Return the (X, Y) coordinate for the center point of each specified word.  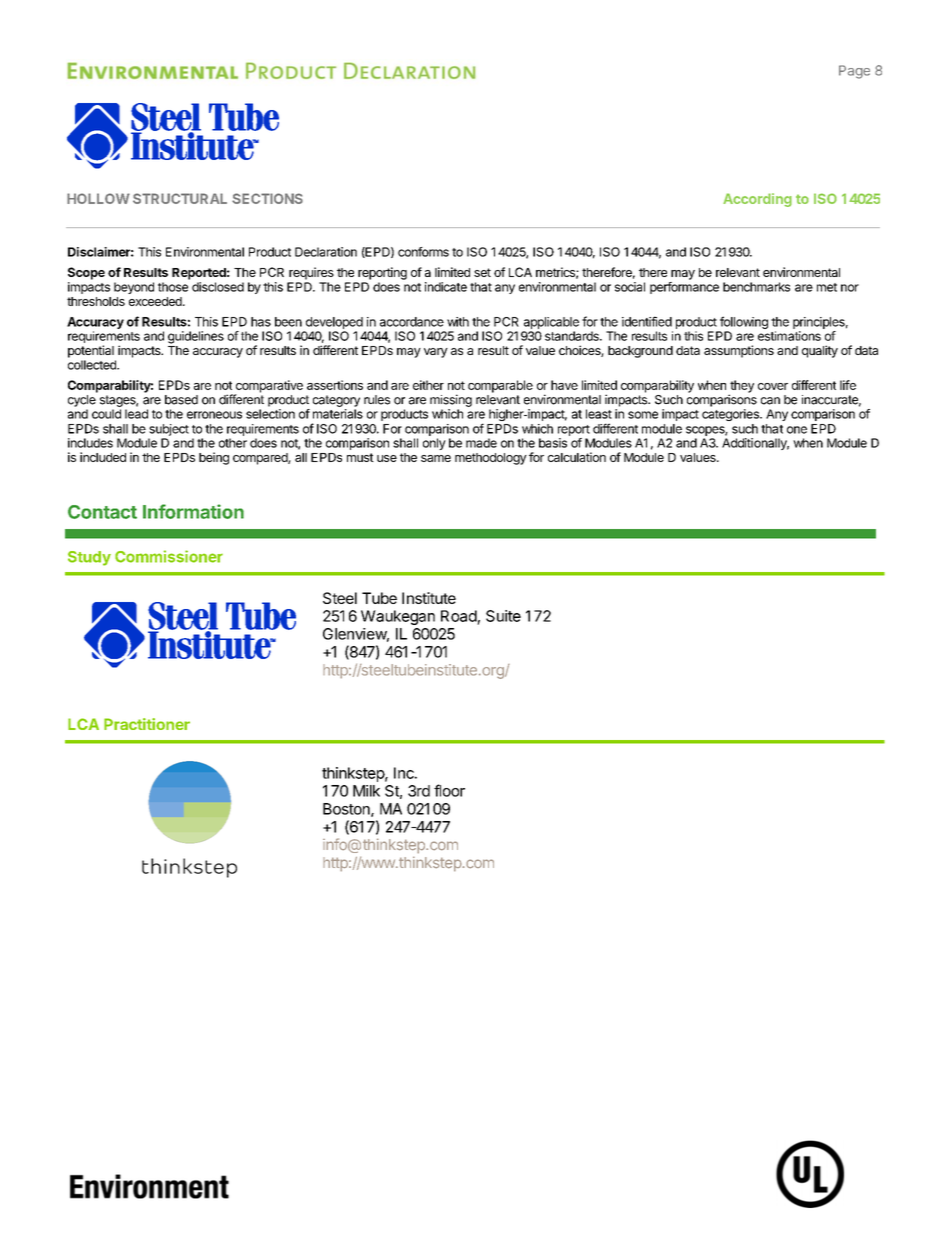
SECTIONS (267, 198)
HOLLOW (98, 198)
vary (436, 353)
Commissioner (169, 556)
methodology (491, 459)
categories (731, 415)
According (757, 200)
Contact (102, 512)
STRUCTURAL (180, 198)
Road (459, 616)
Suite (503, 616)
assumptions (739, 351)
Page (854, 72)
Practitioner (147, 724)
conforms (423, 252)
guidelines (196, 337)
